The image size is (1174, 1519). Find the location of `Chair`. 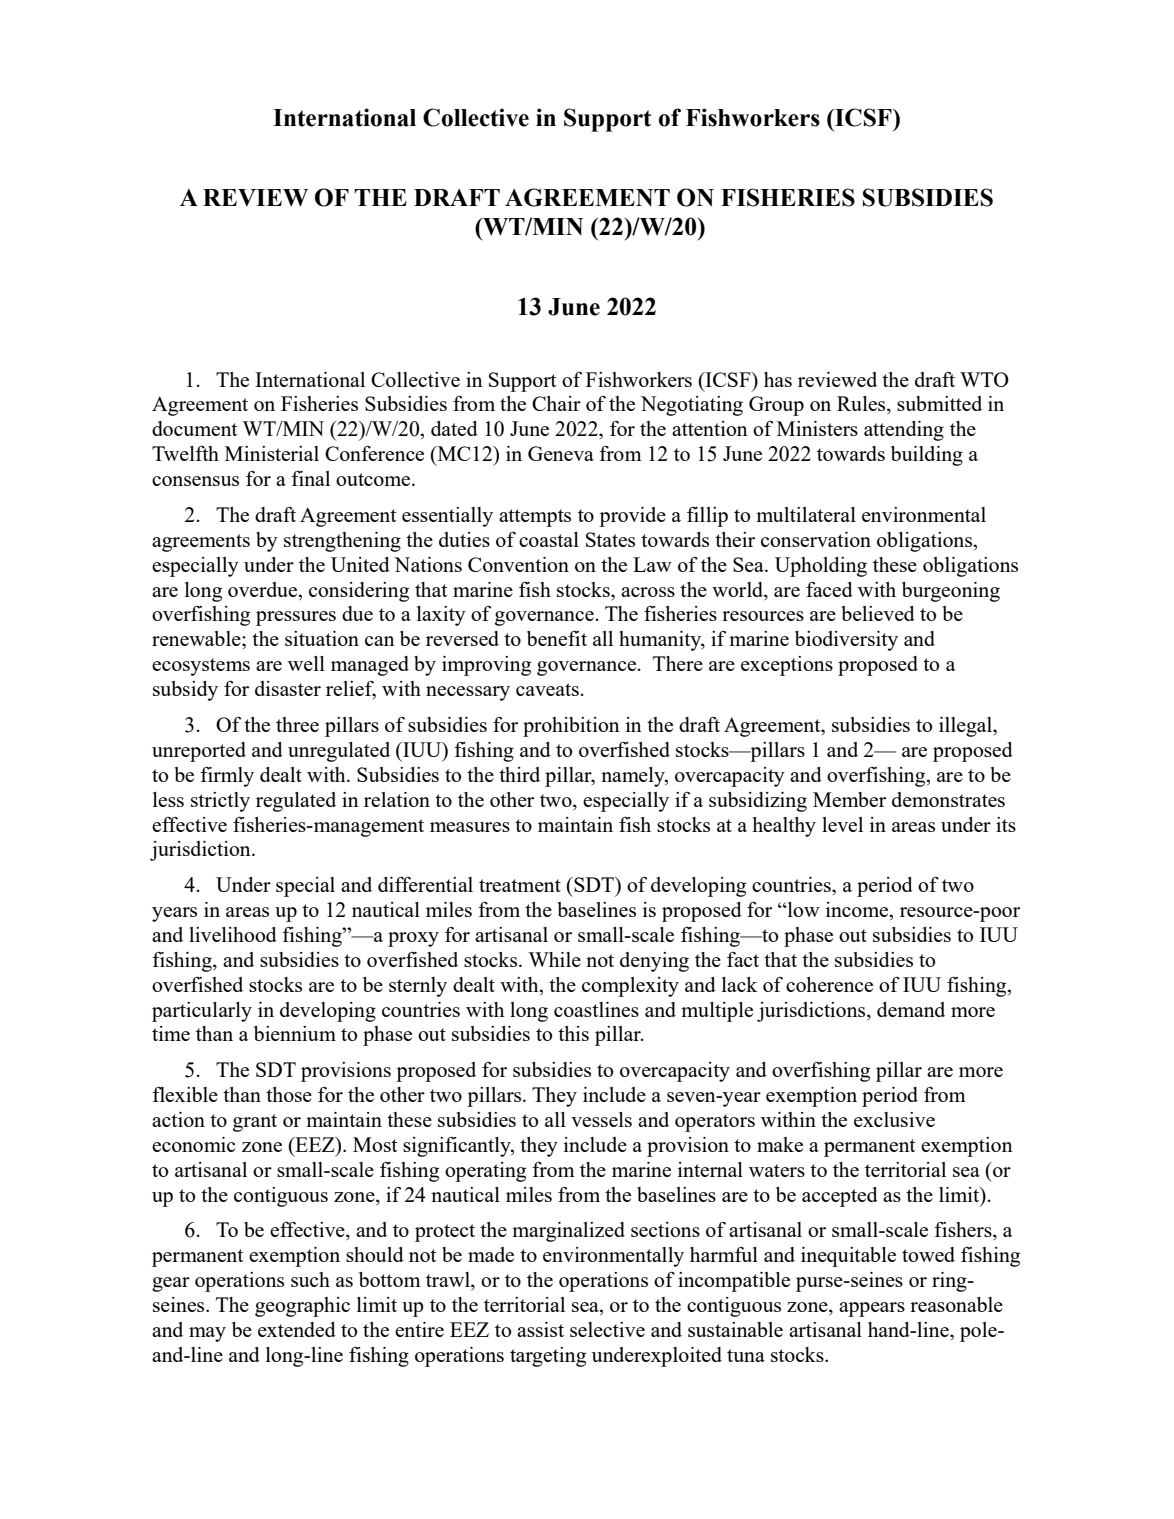

Chair is located at coordinates (556, 403).
